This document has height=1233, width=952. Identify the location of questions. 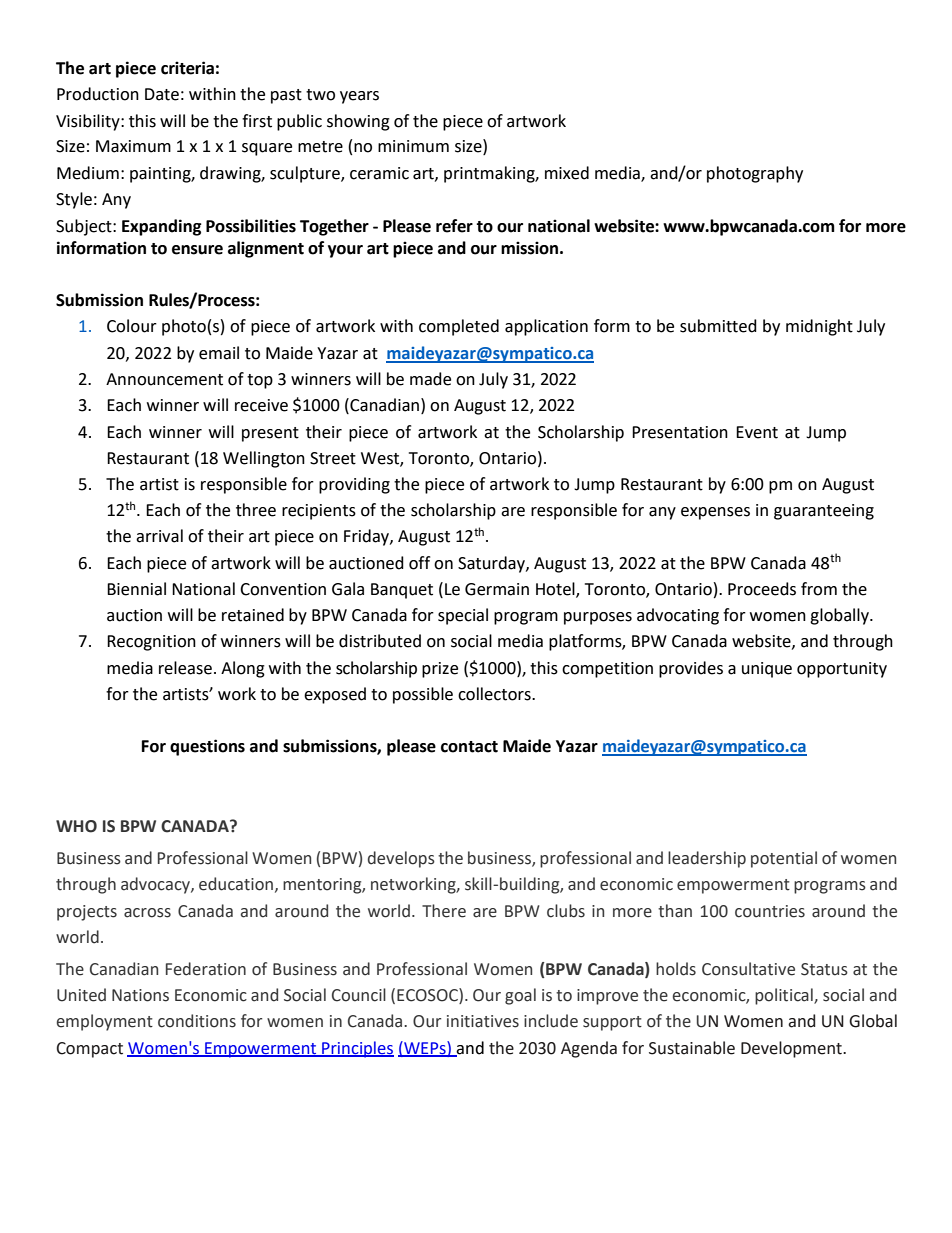
(207, 747).
